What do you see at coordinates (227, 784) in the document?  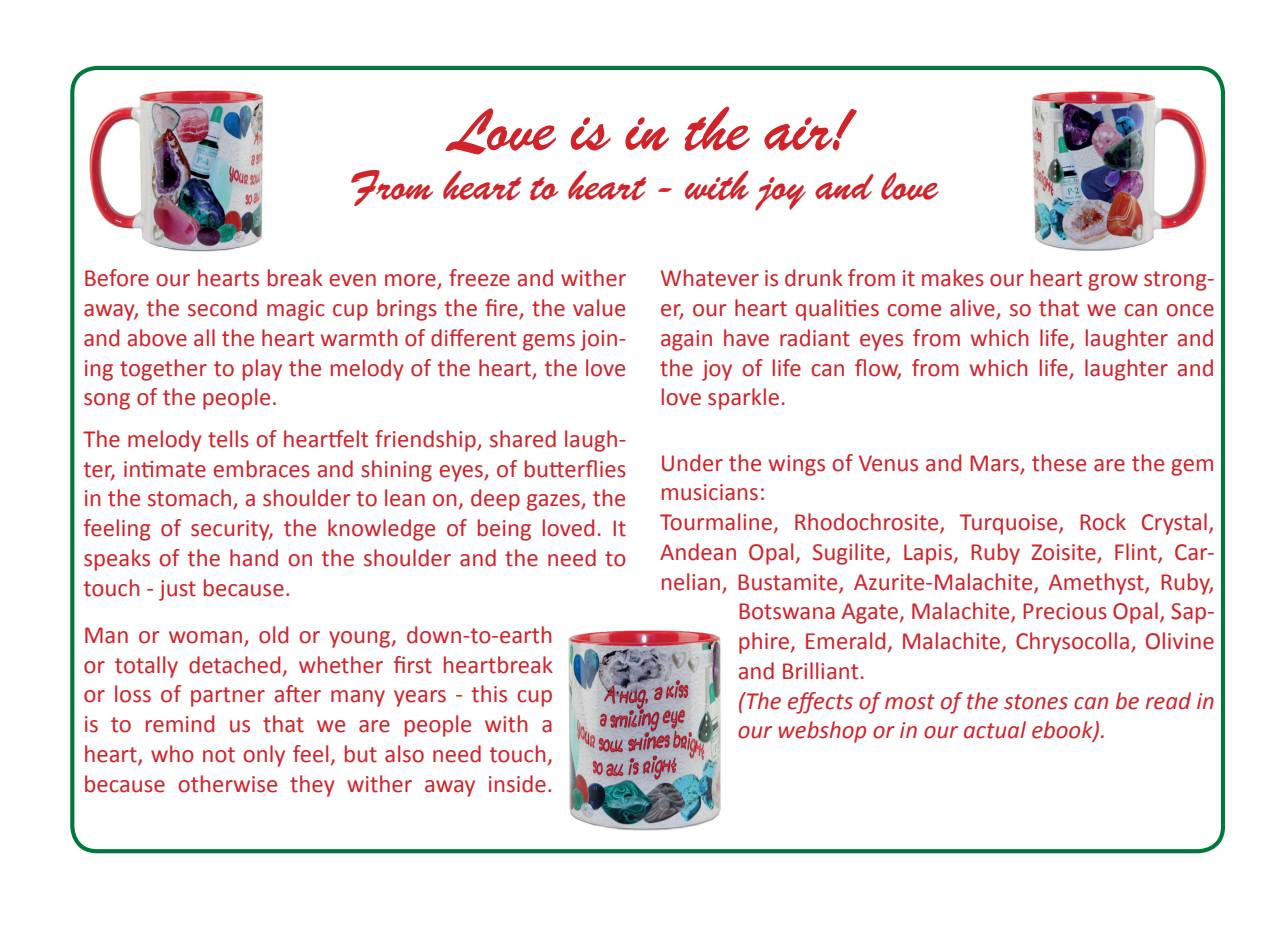 I see `otherwise` at bounding box center [227, 784].
